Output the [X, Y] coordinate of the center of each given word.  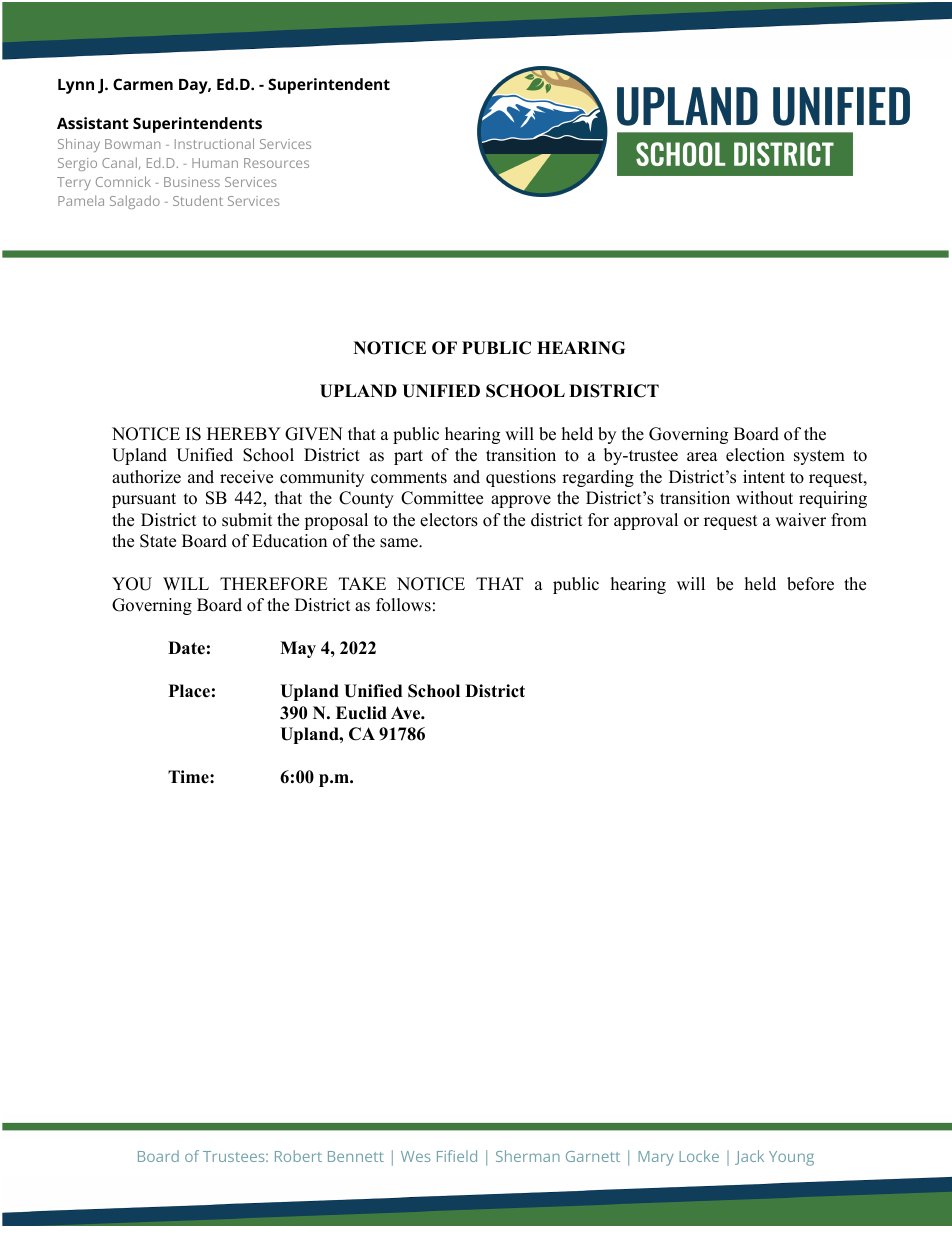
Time [189, 777]
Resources [276, 163]
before [810, 584]
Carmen [143, 84]
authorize [146, 477]
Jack [749, 1157]
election [755, 455]
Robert [298, 1156]
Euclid [361, 713]
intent [764, 477]
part [408, 457]
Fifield [457, 1156]
